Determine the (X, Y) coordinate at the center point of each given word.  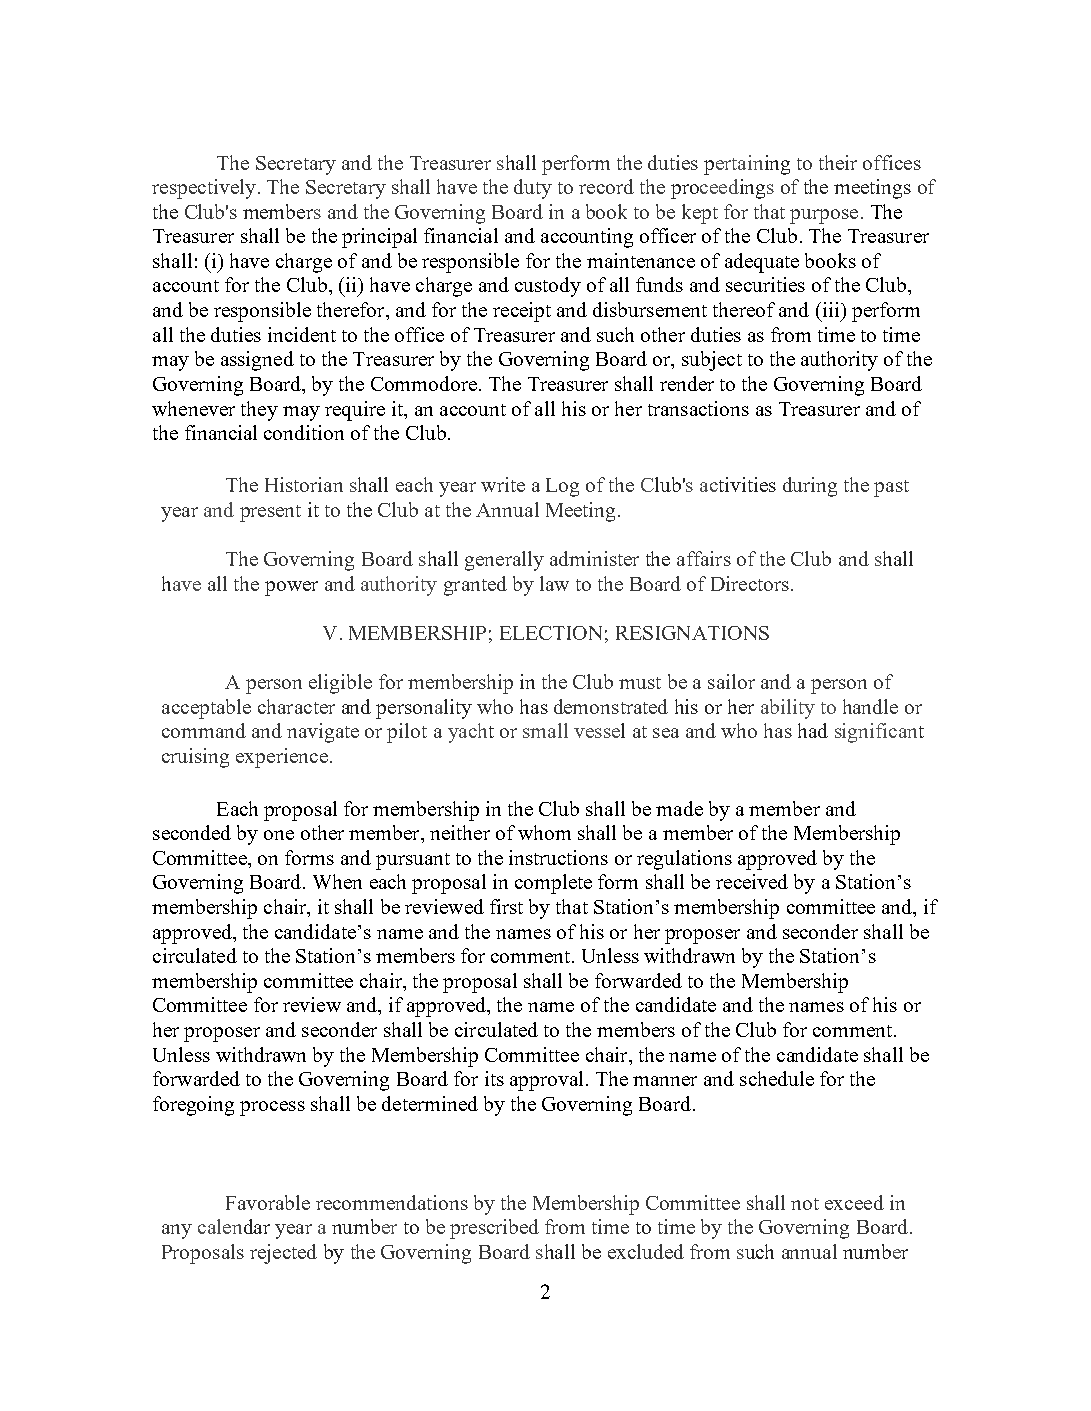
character (296, 706)
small (545, 730)
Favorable (268, 1202)
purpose (824, 216)
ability (788, 709)
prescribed (494, 1229)
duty (533, 189)
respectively (204, 189)
